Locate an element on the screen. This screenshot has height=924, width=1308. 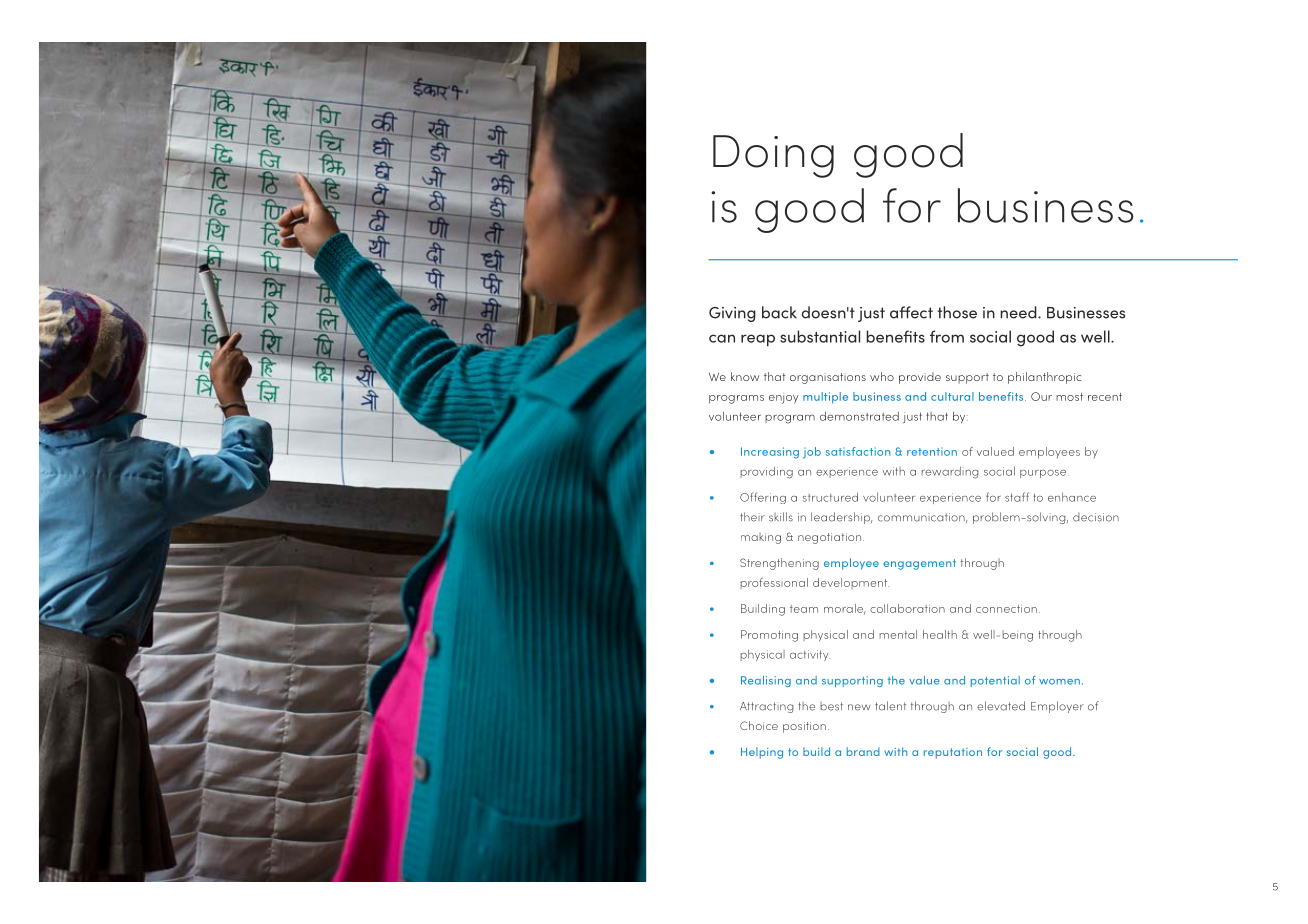
talent is located at coordinates (890, 706).
